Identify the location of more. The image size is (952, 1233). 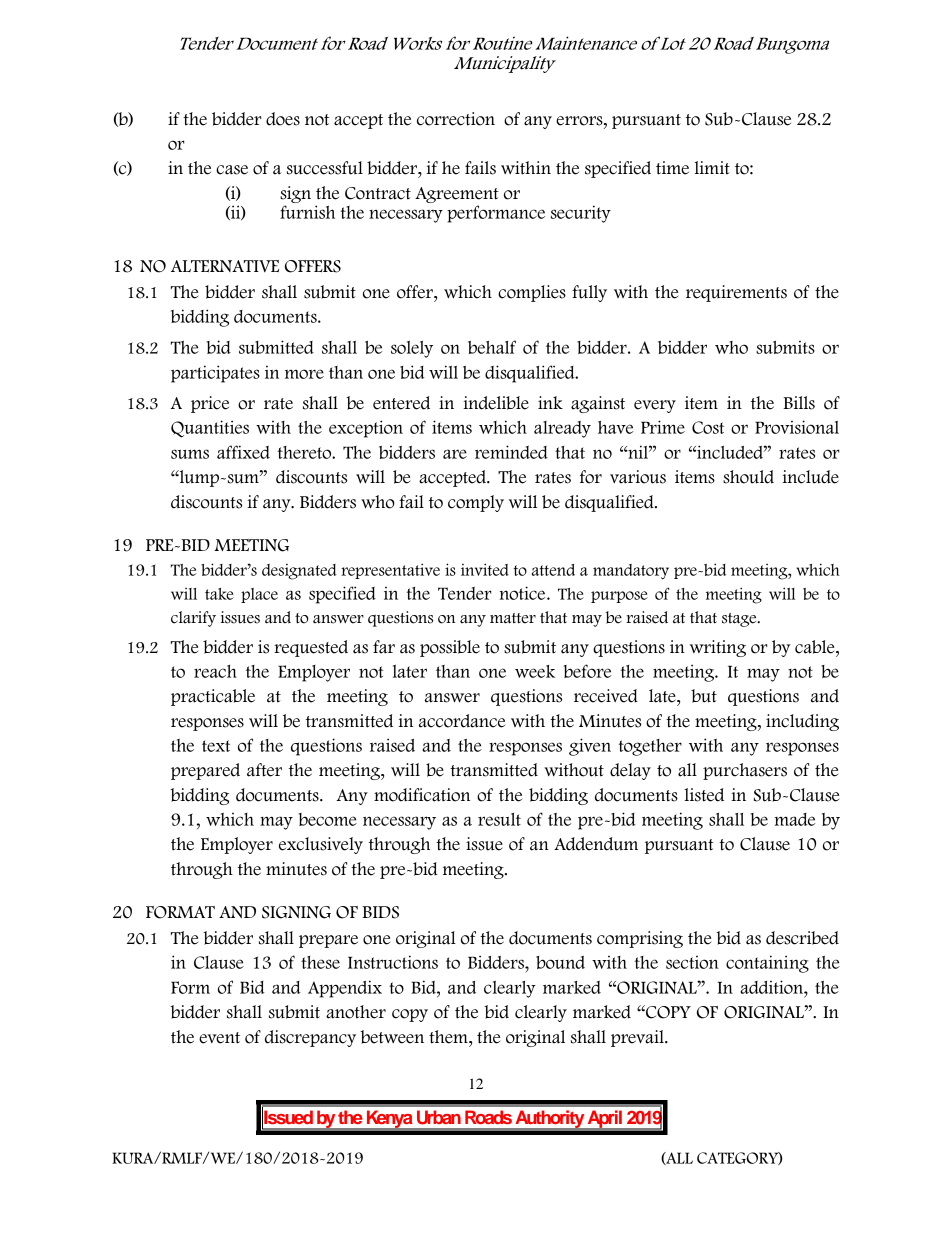
(304, 374).
